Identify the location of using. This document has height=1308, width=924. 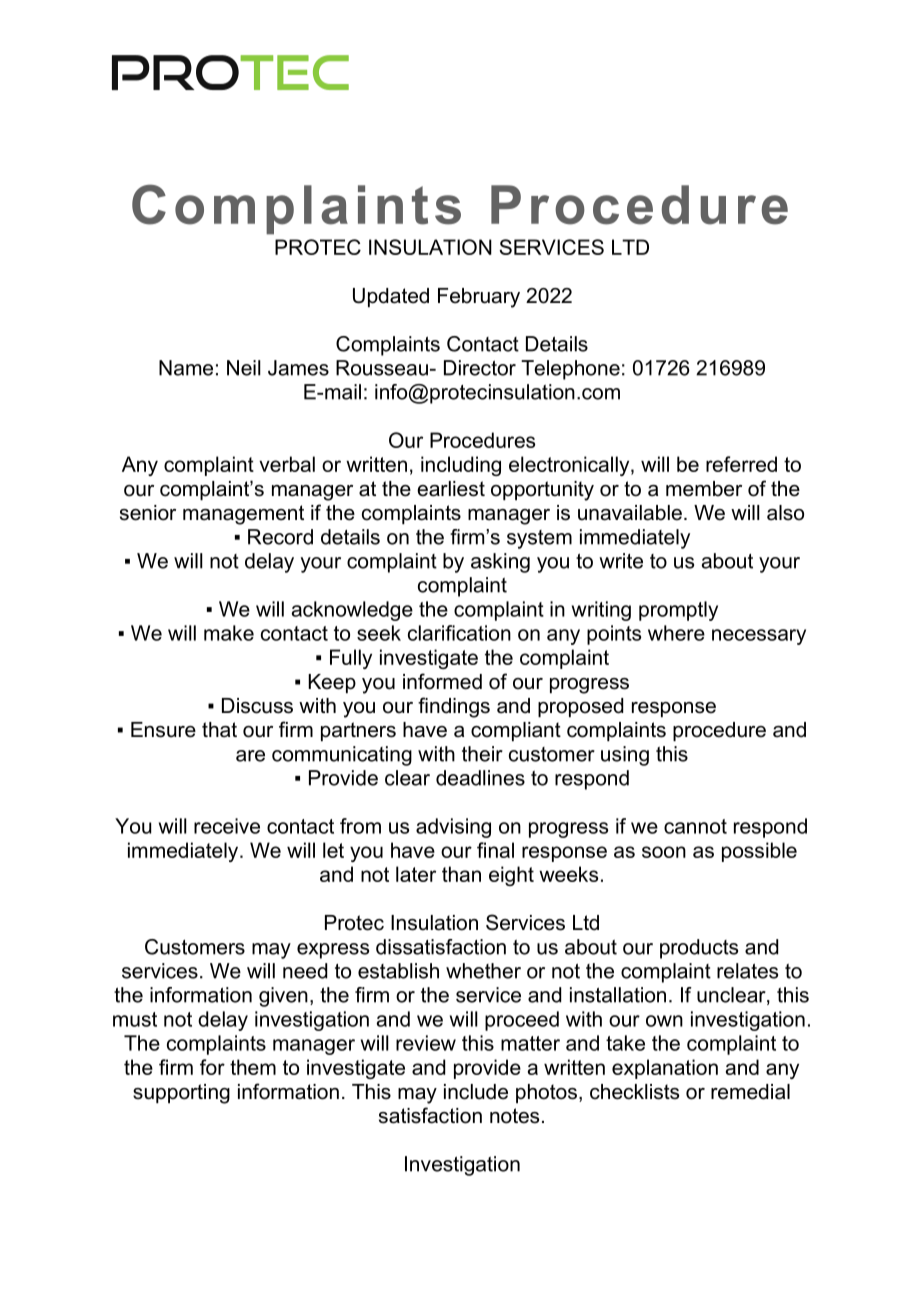
(625, 756).
